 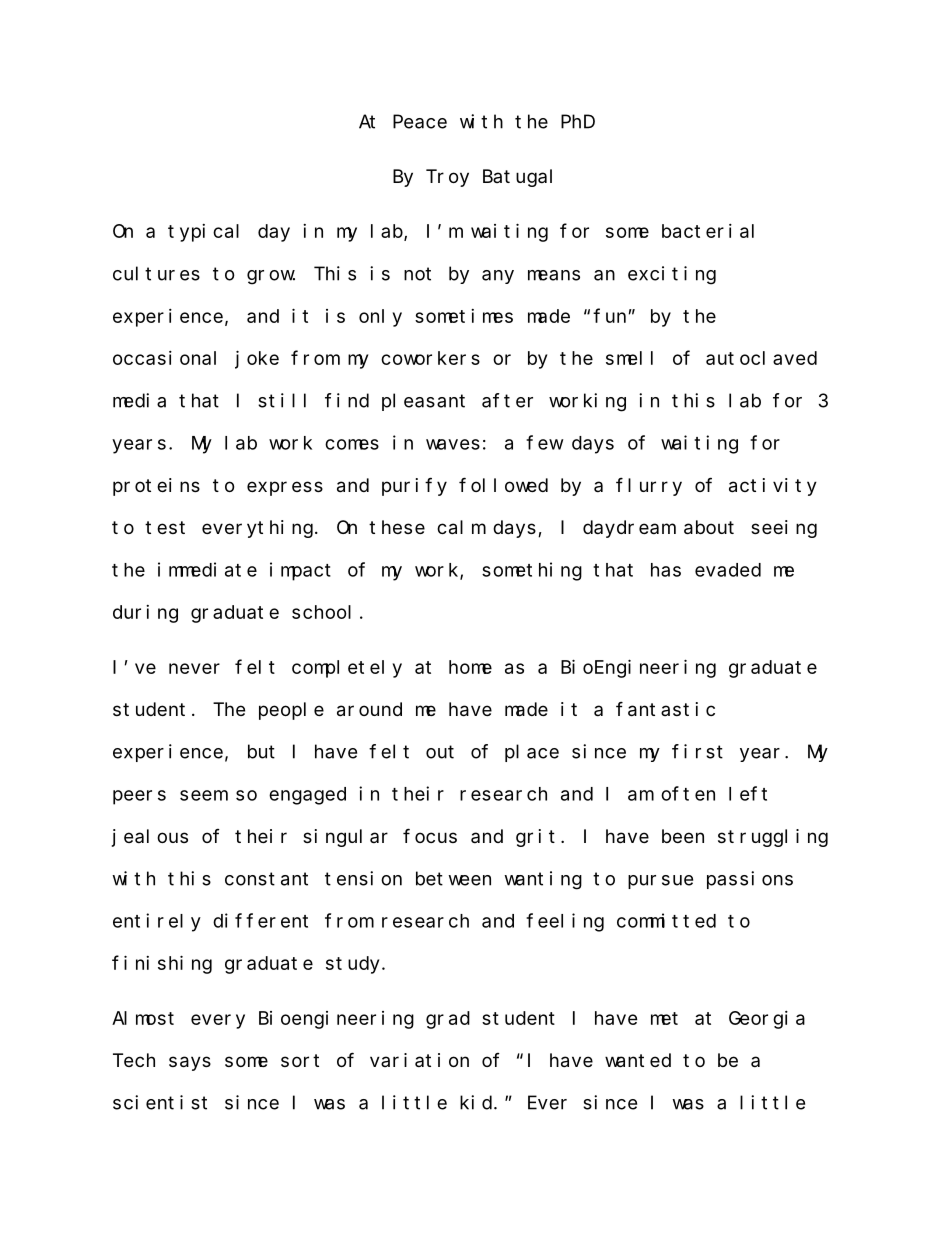 I want to click on cultures, so click(x=156, y=273).
